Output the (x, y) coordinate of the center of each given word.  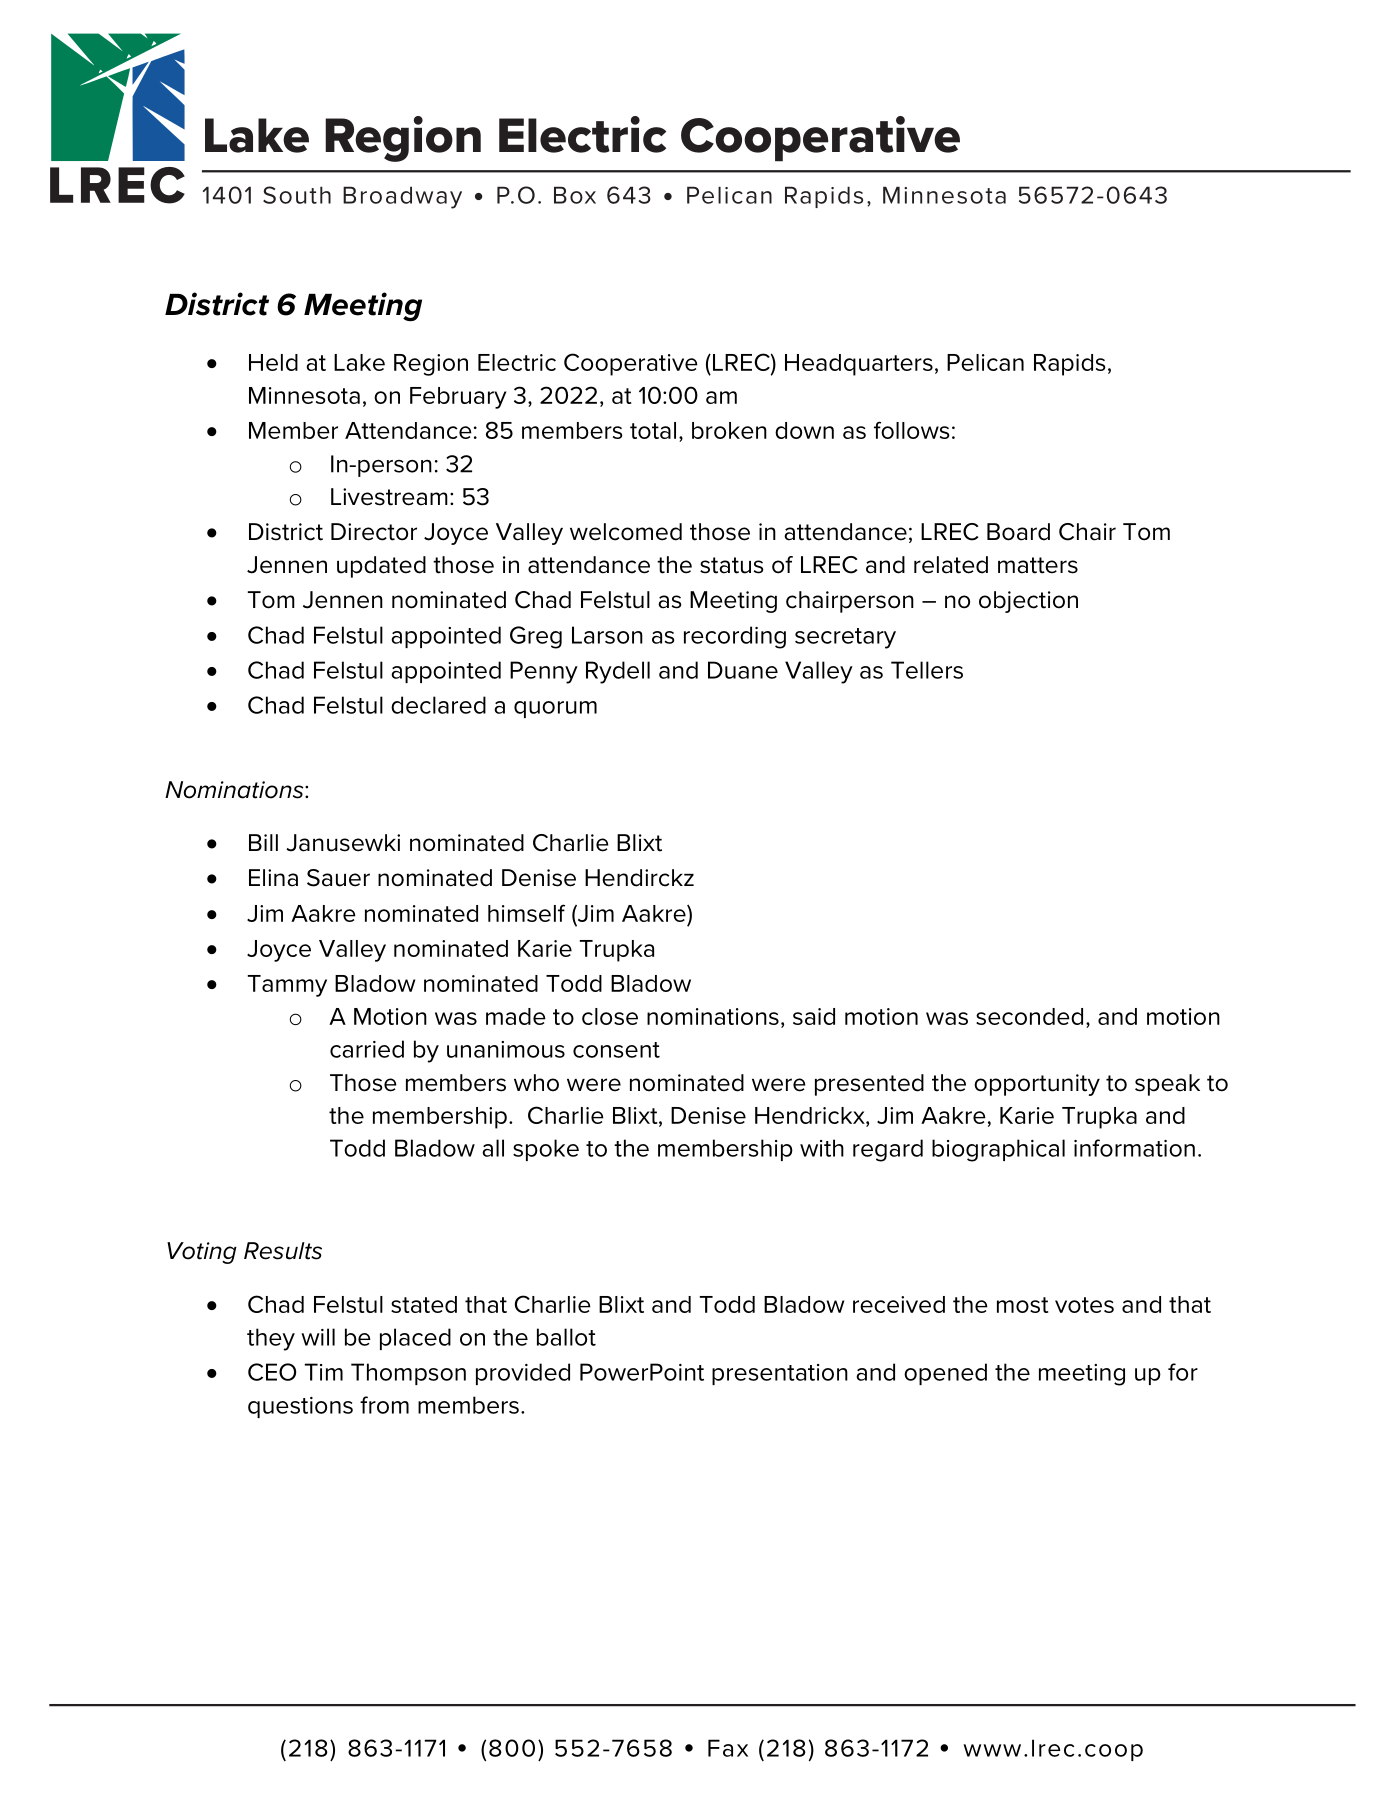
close (610, 1016)
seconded (1029, 1016)
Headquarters (859, 365)
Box (575, 195)
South (297, 195)
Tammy (287, 986)
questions (300, 1407)
